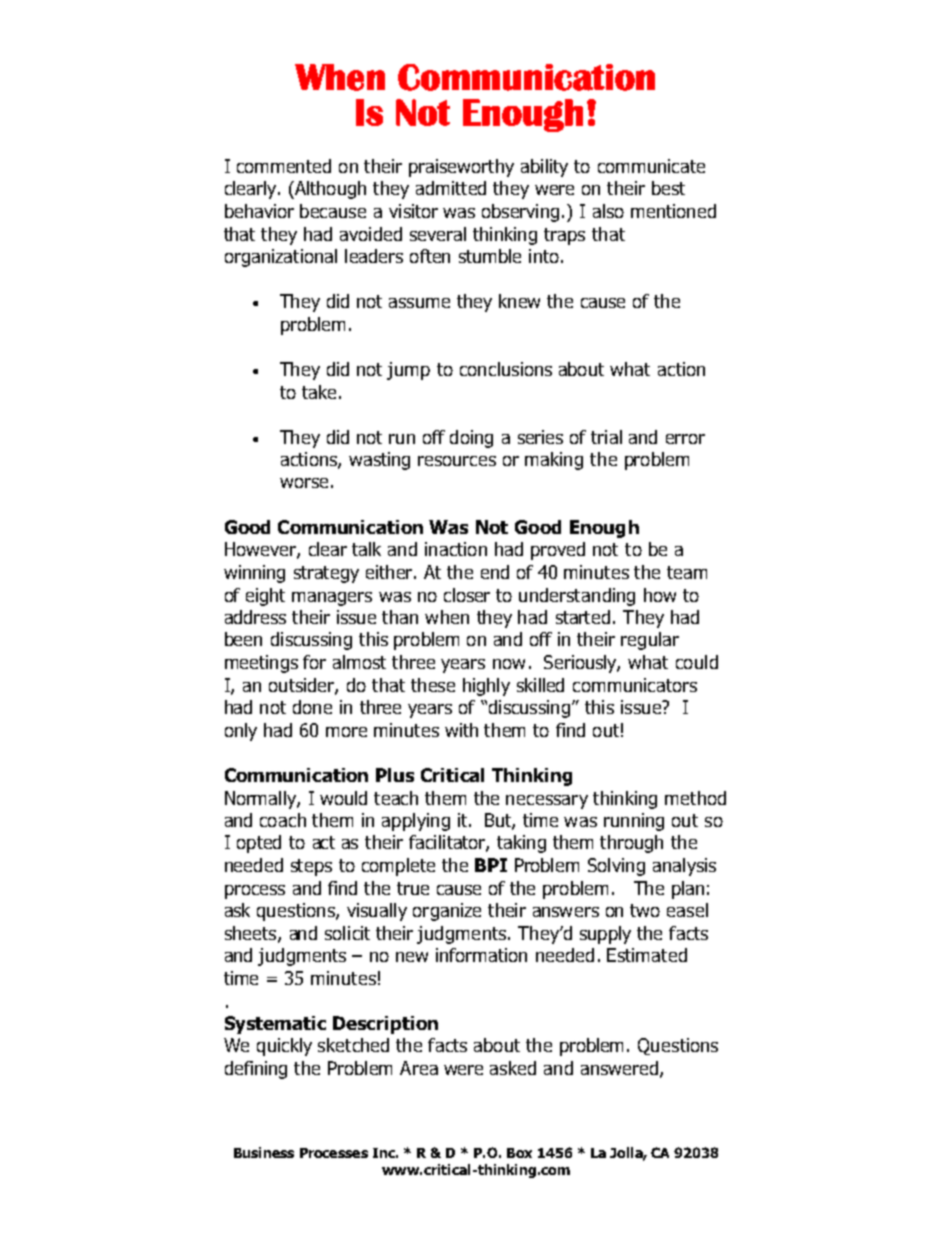 The width and height of the document is (952, 1233). What do you see at coordinates (650, 641) in the document?
I see `regular` at bounding box center [650, 641].
